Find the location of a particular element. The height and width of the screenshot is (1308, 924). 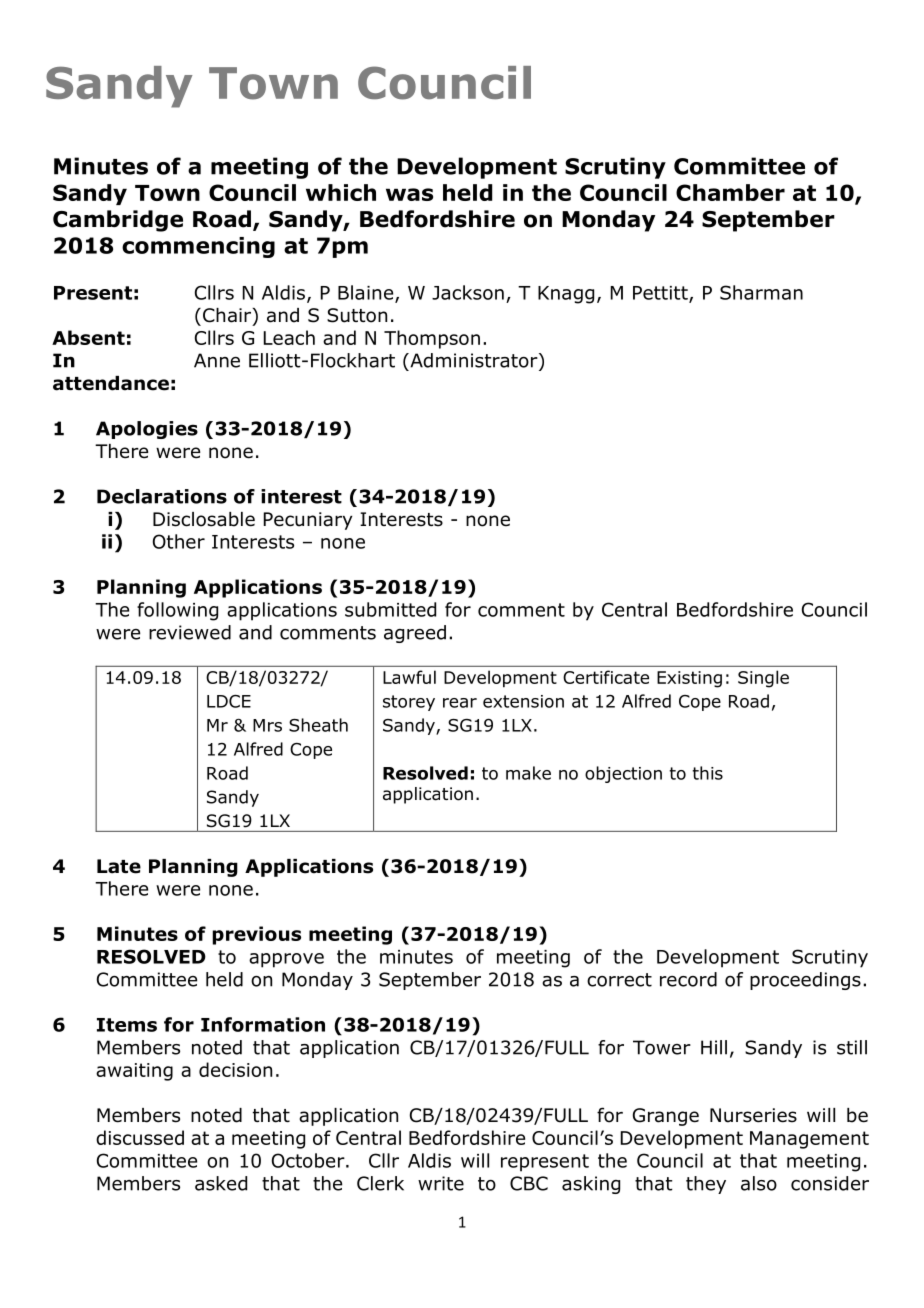

submitted is located at coordinates (390, 609).
